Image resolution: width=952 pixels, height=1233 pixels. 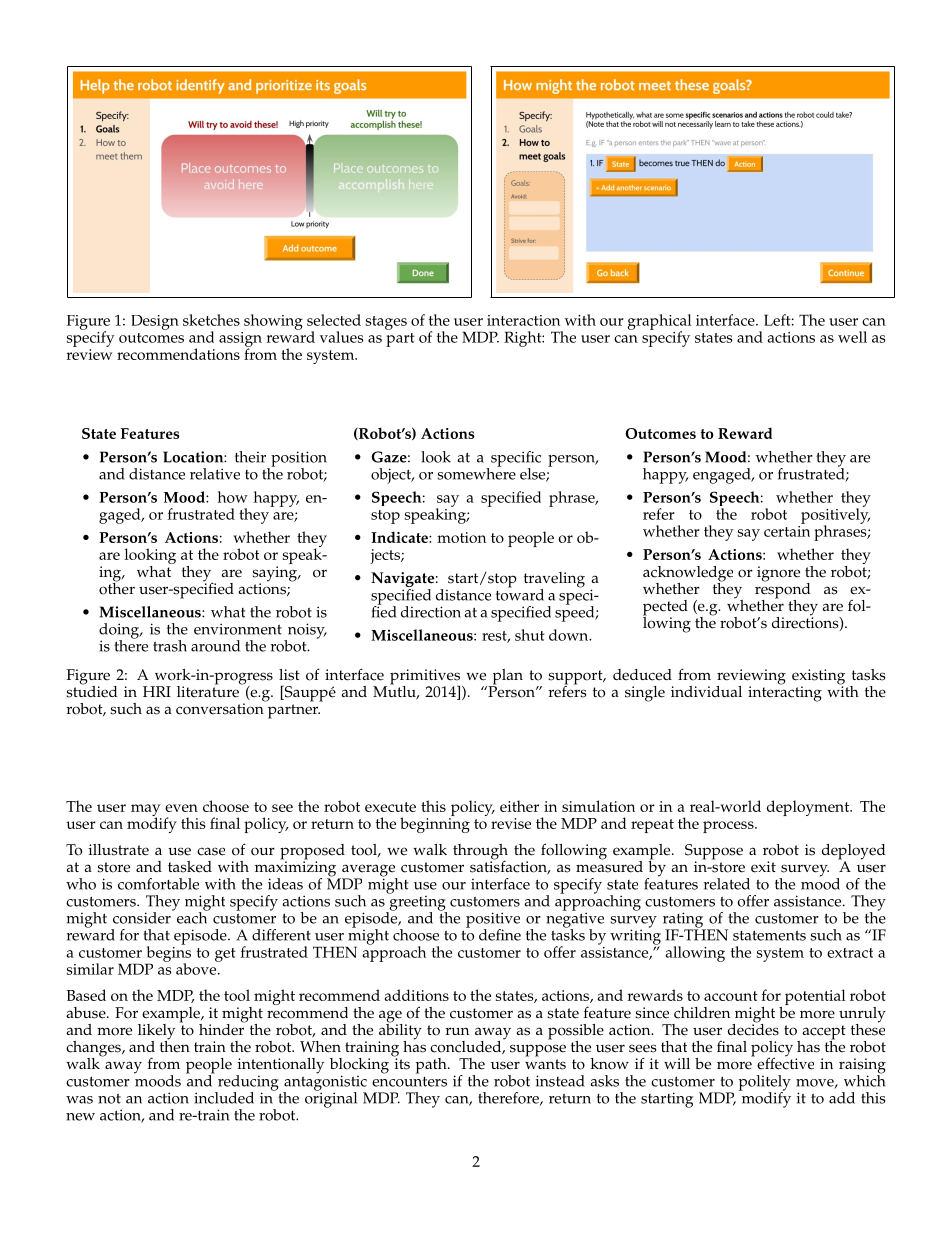 What do you see at coordinates (432, 1066) in the document?
I see `path` at bounding box center [432, 1066].
